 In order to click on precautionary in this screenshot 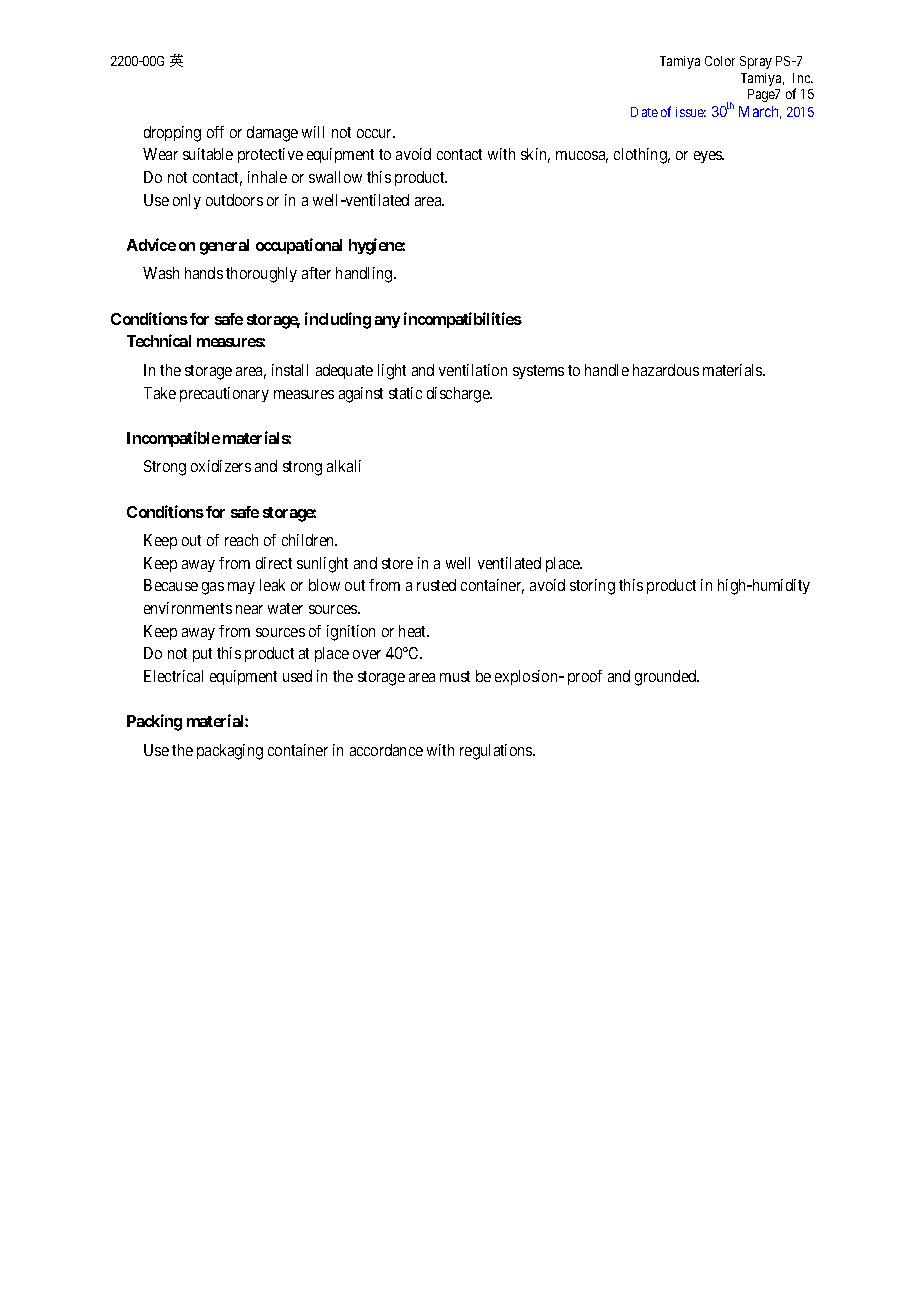, I will do `click(224, 394)`.
